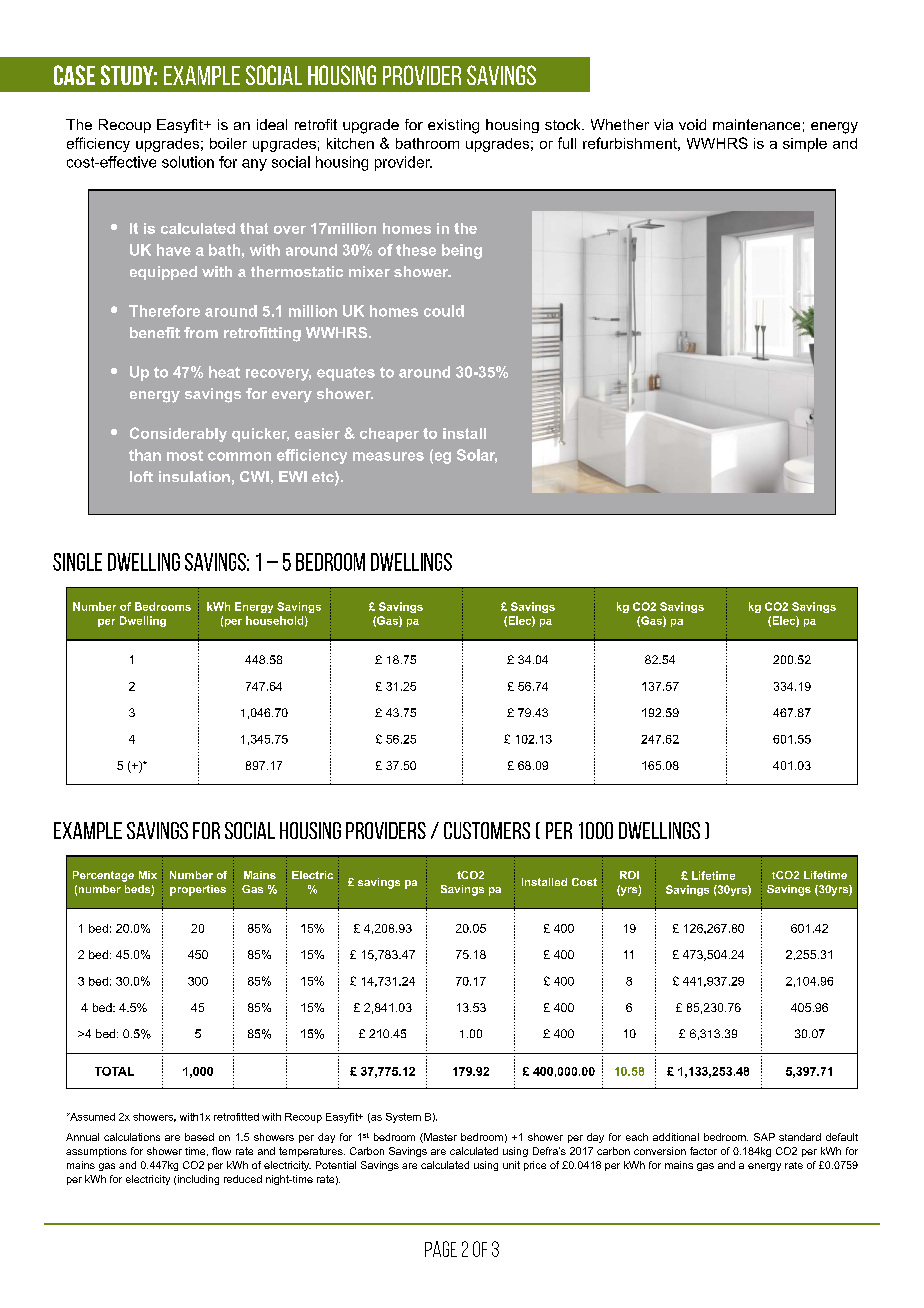 This page has height=1308, width=924. What do you see at coordinates (487, 830) in the page?
I see `Customers` at bounding box center [487, 830].
